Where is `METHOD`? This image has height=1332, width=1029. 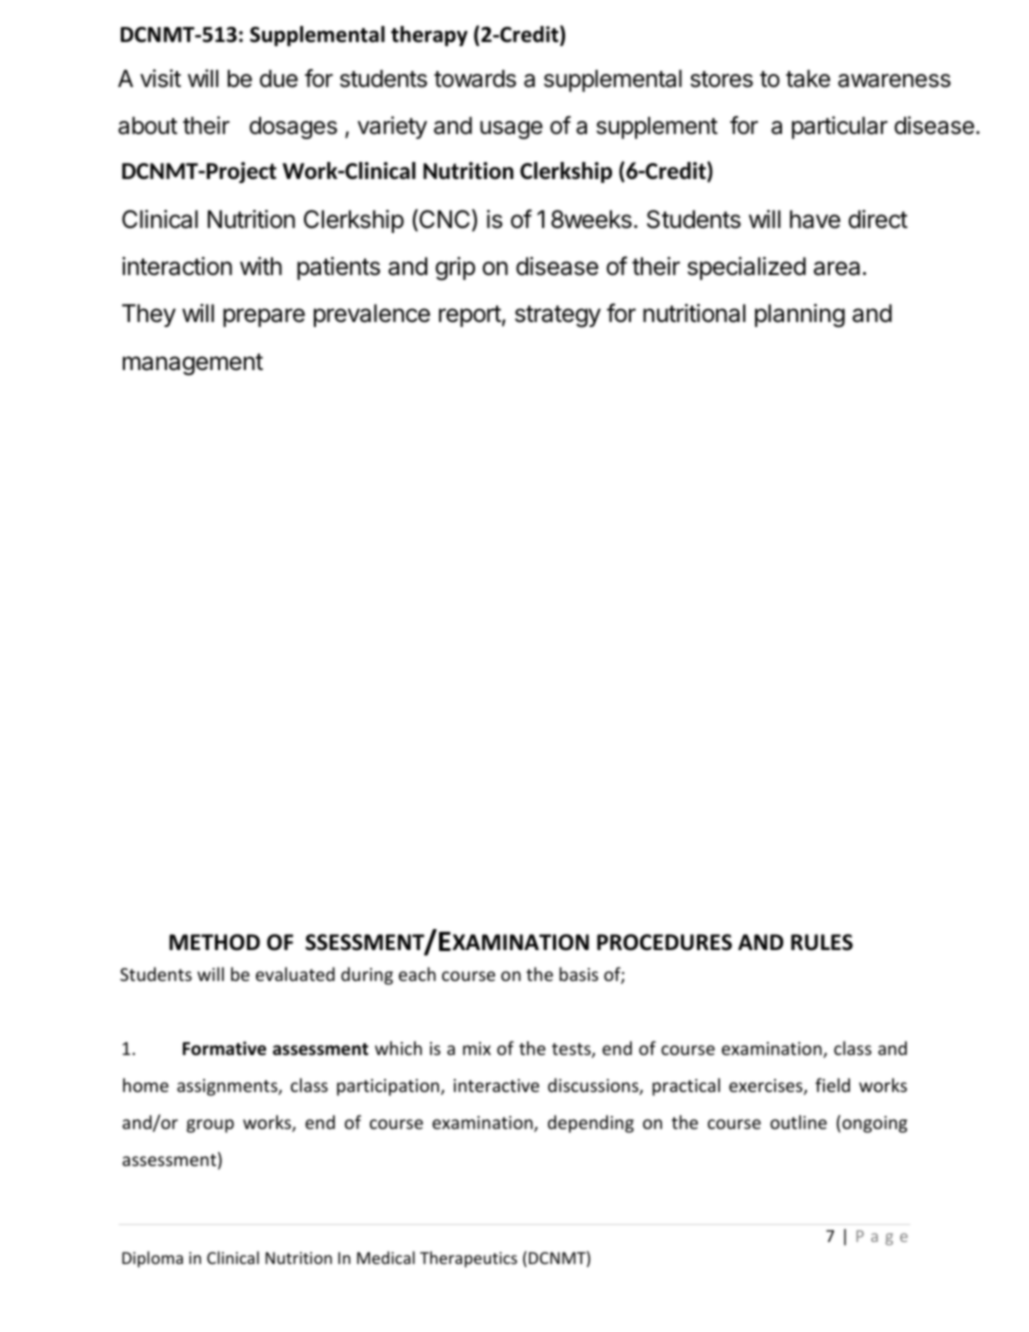
METHOD is located at coordinates (214, 942).
